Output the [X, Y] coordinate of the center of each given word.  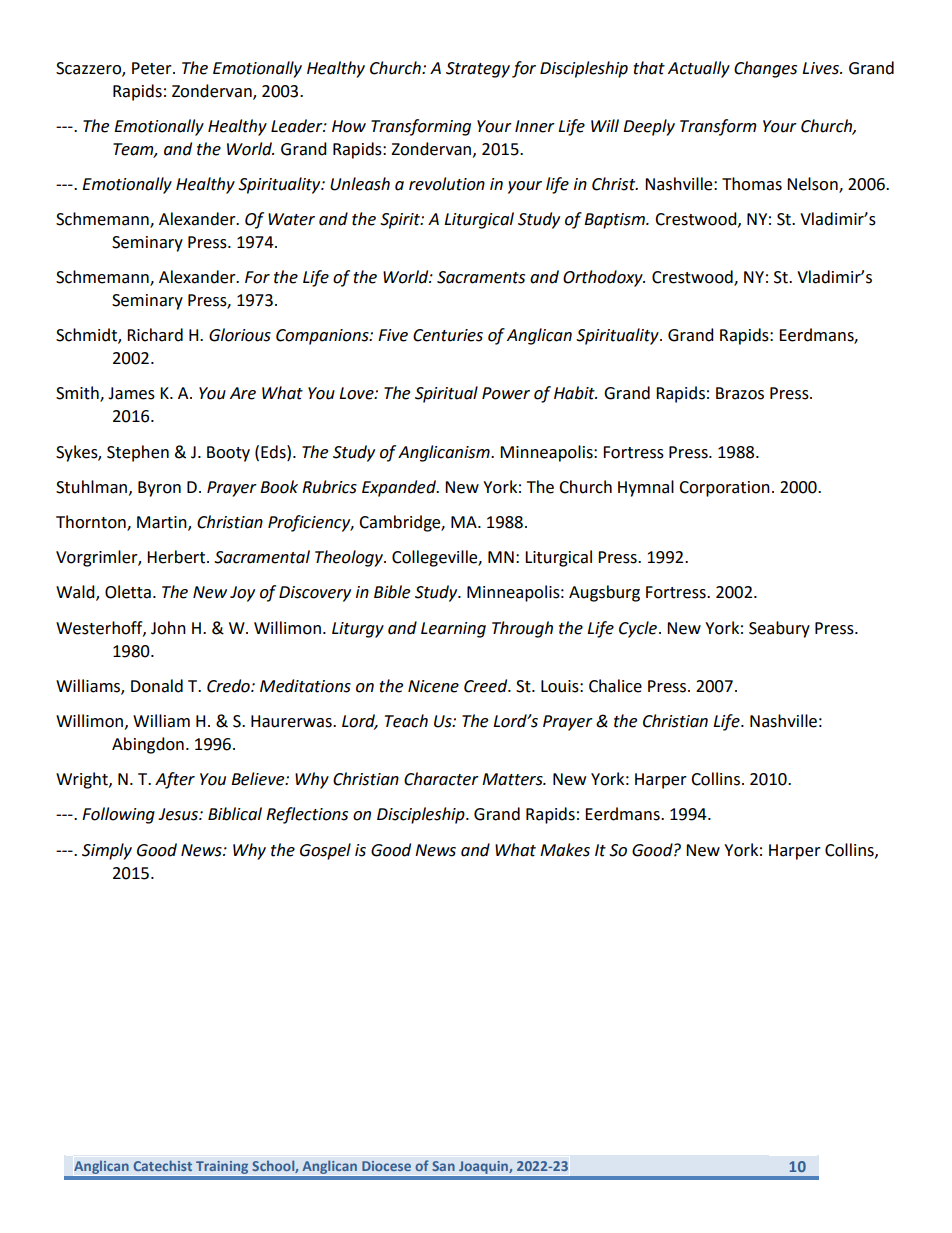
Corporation [724, 489]
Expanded [400, 488]
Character [441, 779]
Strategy [478, 70]
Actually [699, 69]
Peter [153, 68]
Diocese [386, 1166]
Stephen [138, 453]
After [175, 780]
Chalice [615, 686]
